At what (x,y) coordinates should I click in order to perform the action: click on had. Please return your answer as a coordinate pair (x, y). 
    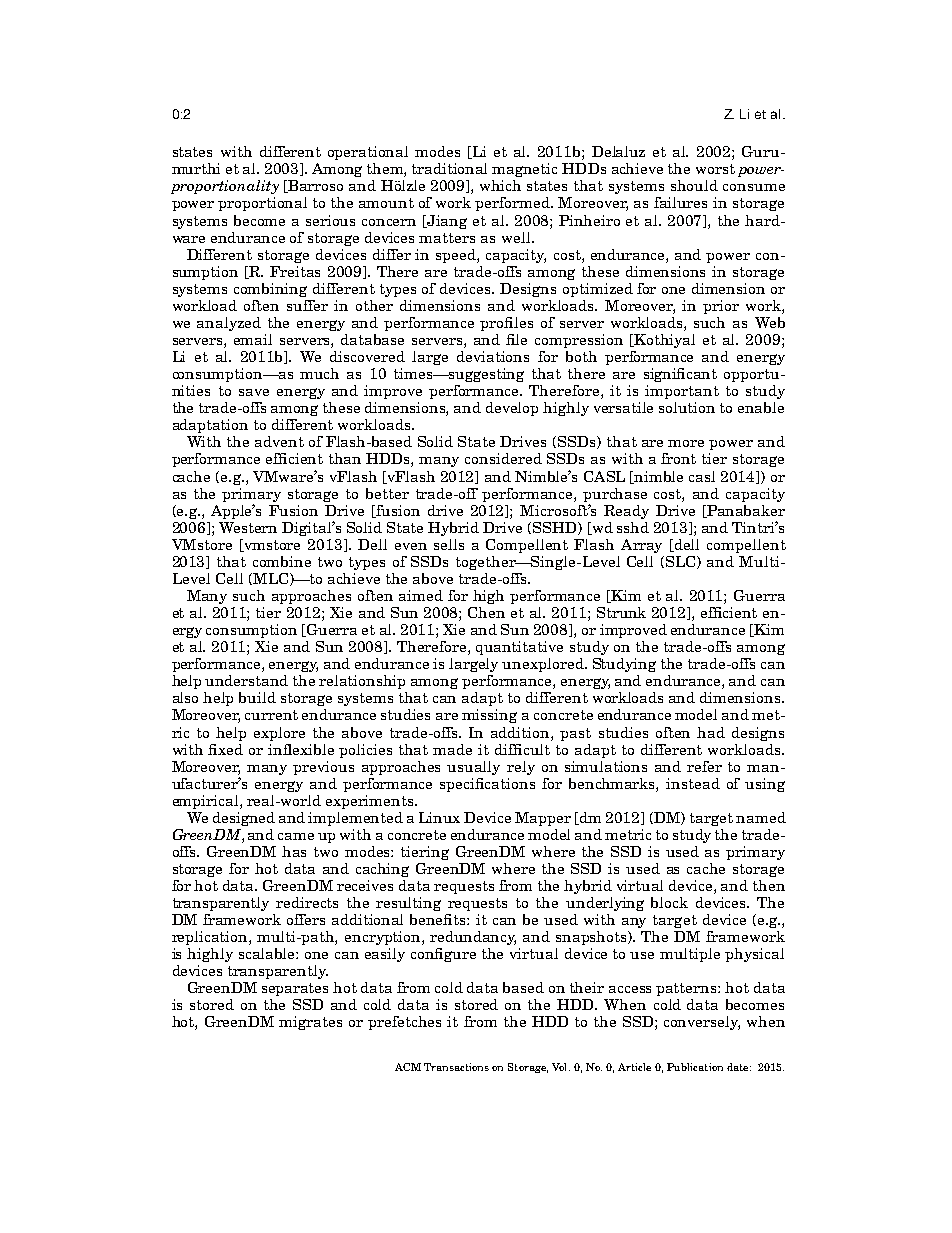
    Looking at the image, I should click on (711, 732).
